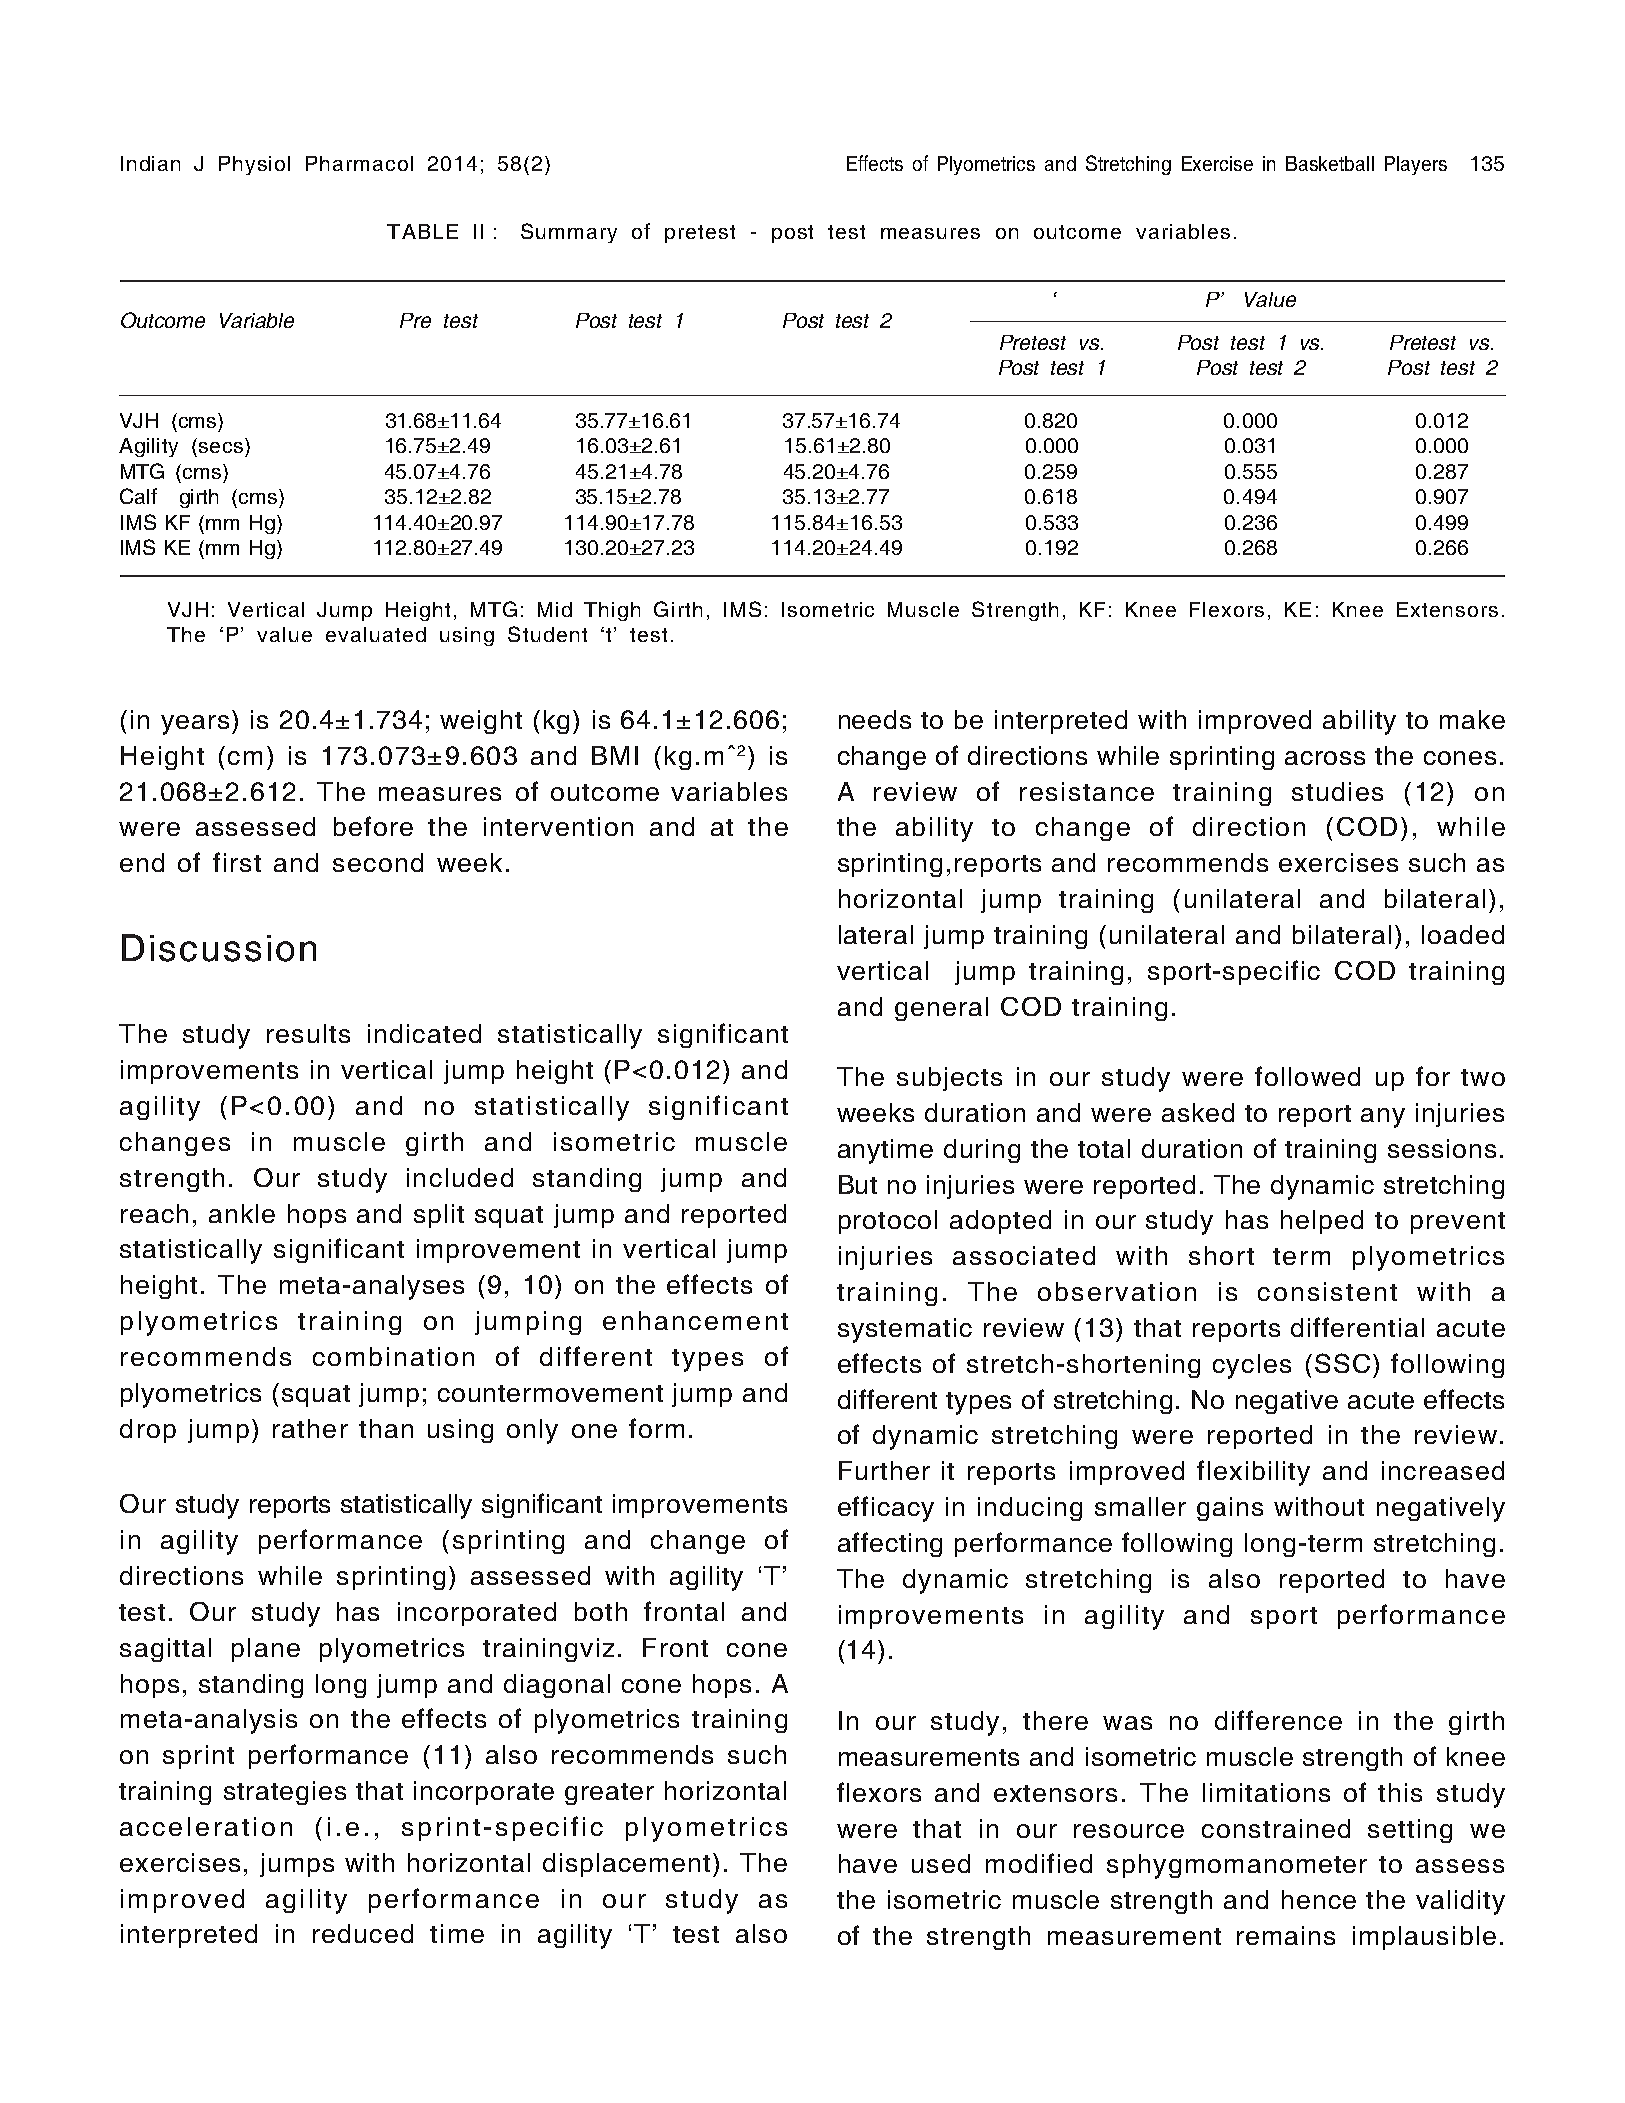 This screenshot has height=2103, width=1625. Describe the element at coordinates (569, 233) in the screenshot. I see `Summary` at that location.
